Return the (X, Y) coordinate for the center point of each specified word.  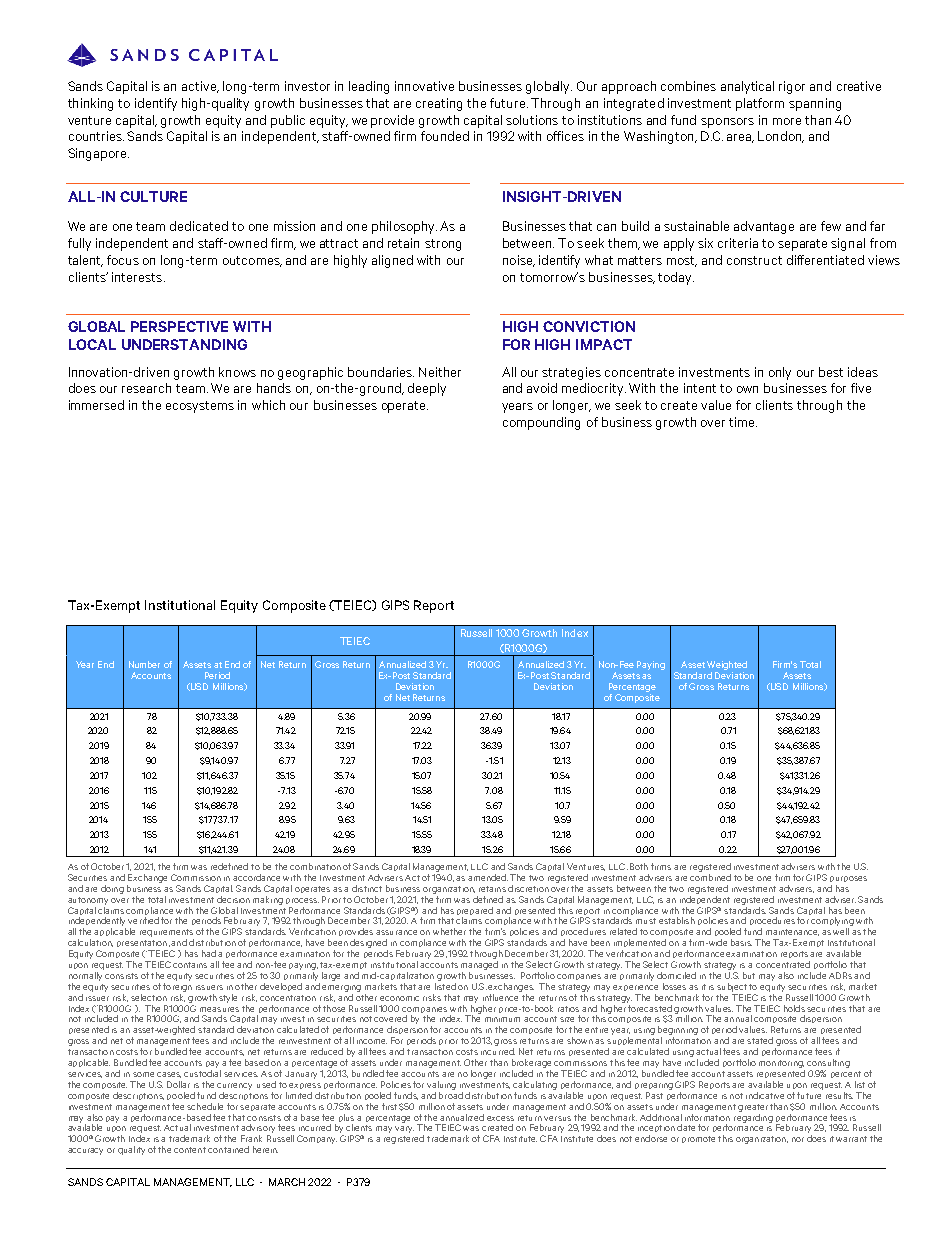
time (743, 422)
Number (144, 664)
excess (500, 1118)
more (787, 121)
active (200, 87)
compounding (541, 423)
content (190, 1150)
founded (445, 136)
